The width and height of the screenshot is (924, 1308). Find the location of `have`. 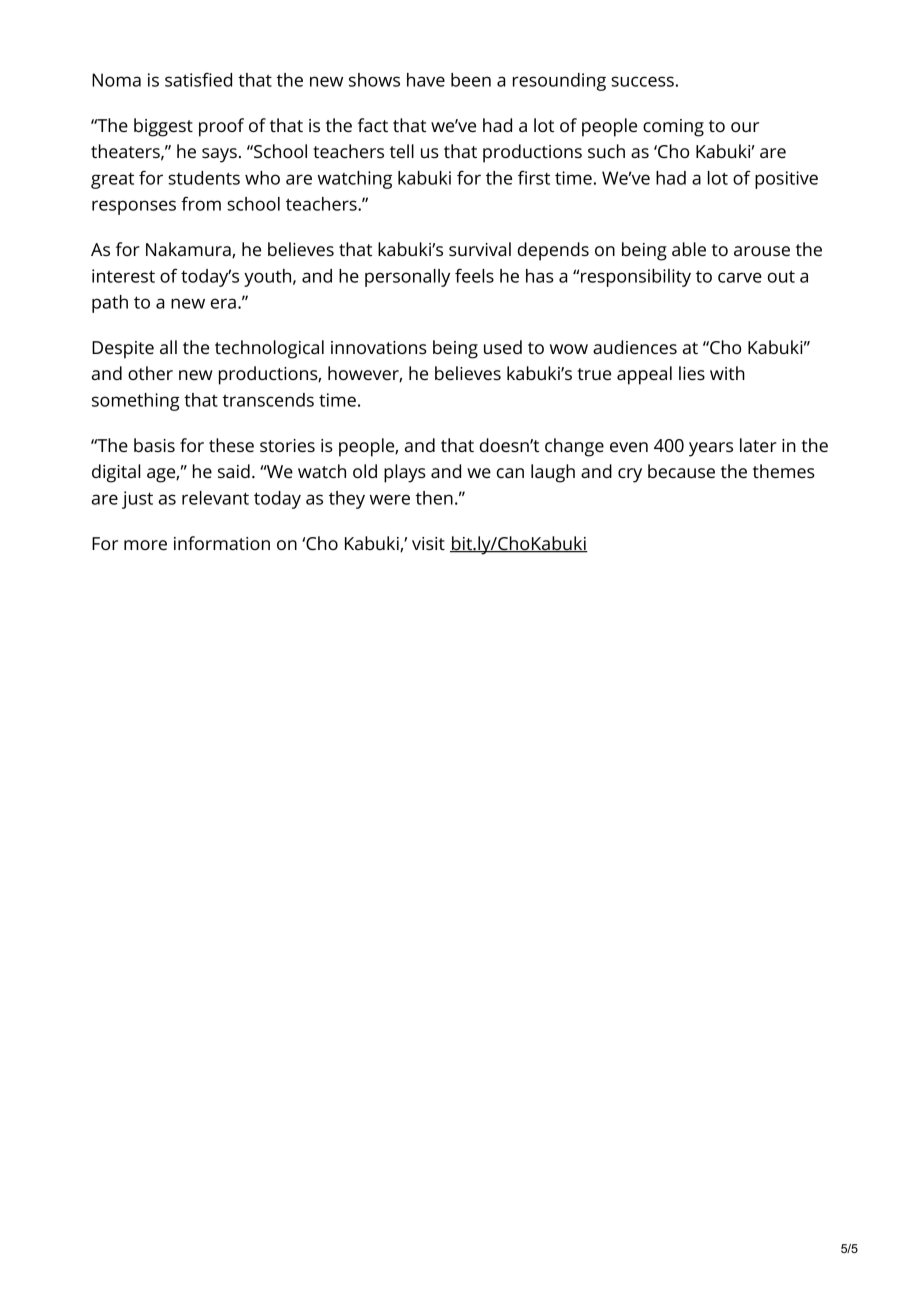

have is located at coordinates (426, 80).
